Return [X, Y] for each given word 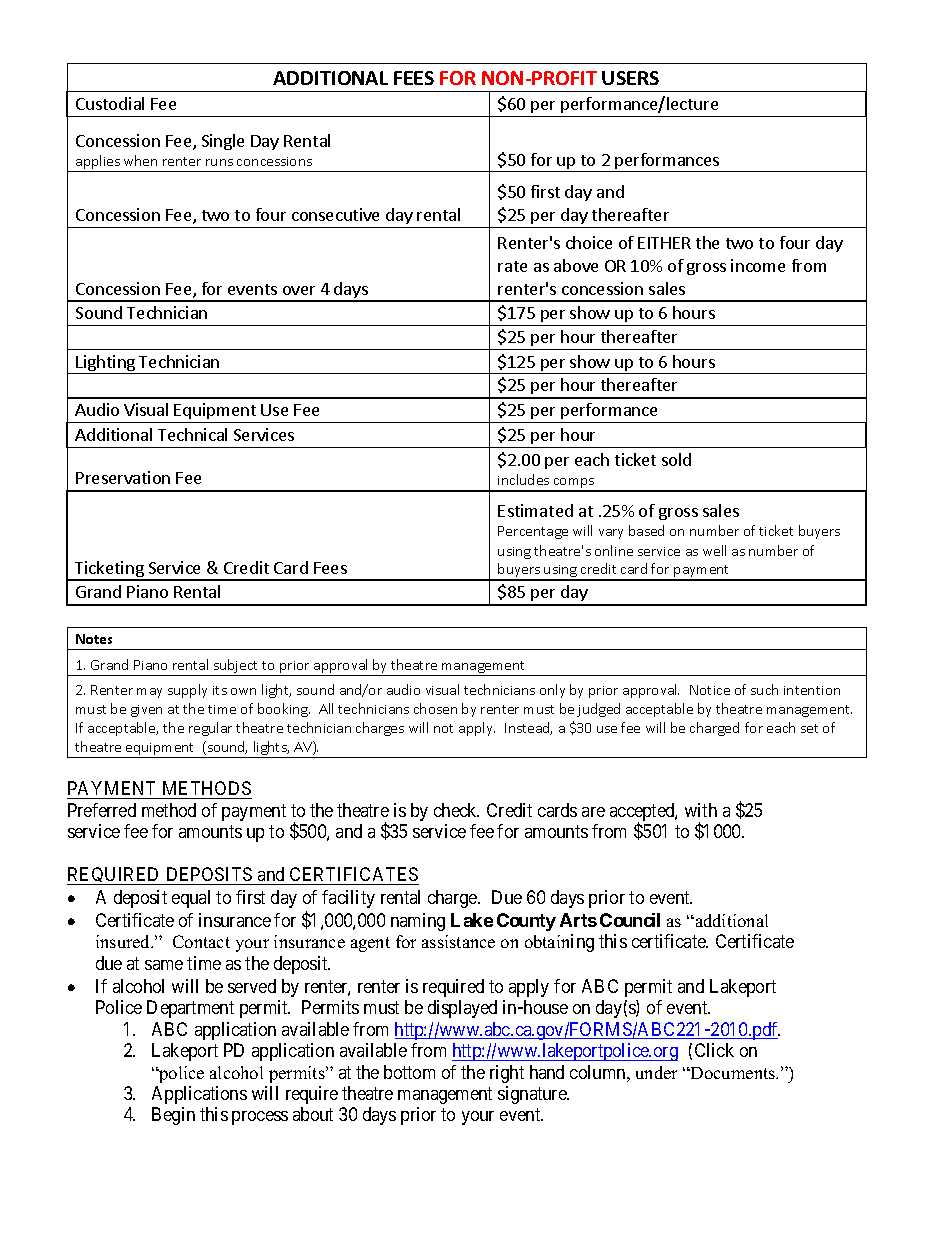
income [758, 265]
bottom [409, 1072]
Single [223, 142]
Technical [192, 434]
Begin [173, 1116]
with [701, 810]
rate [512, 266]
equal [191, 899]
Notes [94, 639]
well [714, 550]
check [456, 810]
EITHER [664, 243]
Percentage [533, 532]
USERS [630, 78]
